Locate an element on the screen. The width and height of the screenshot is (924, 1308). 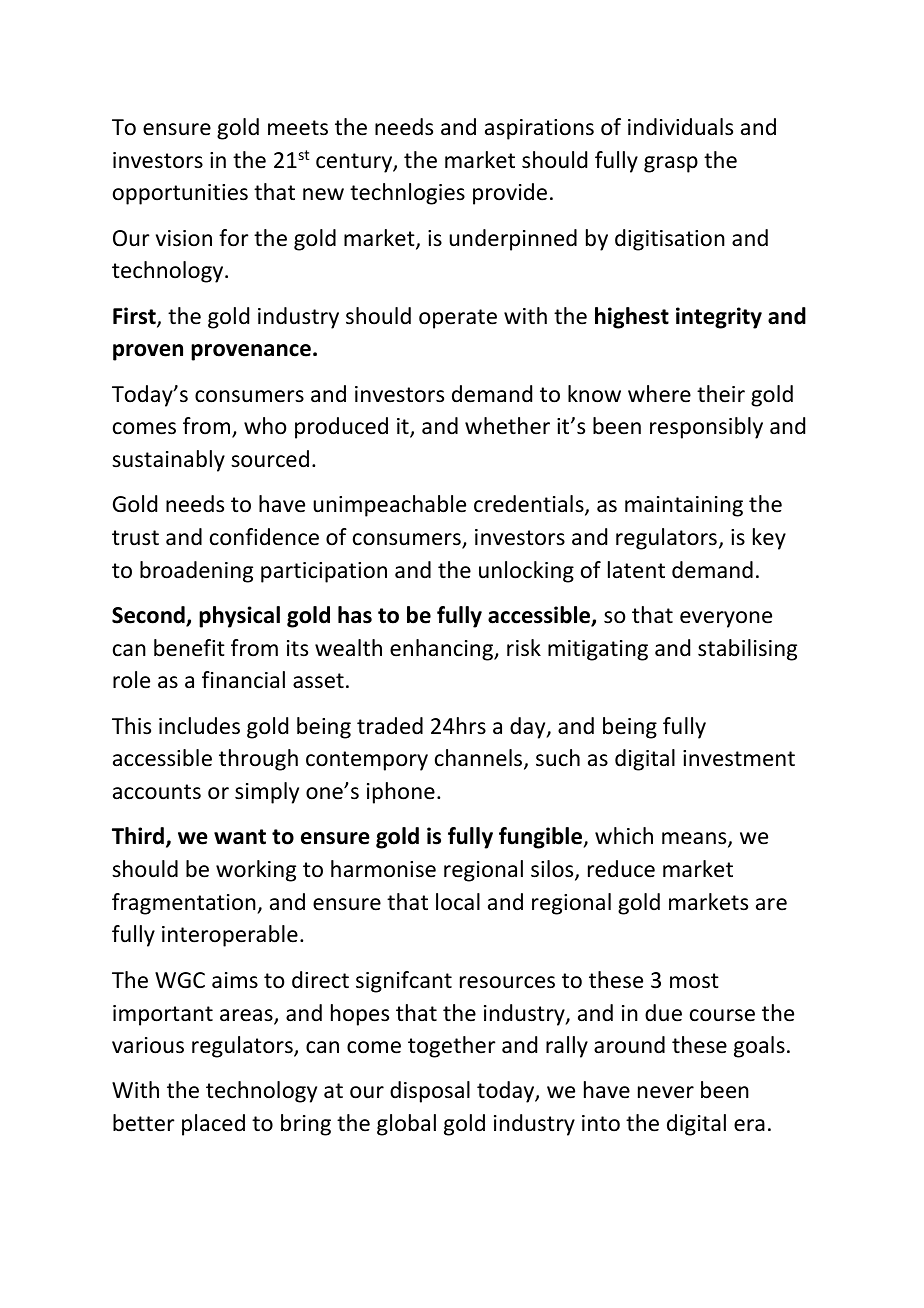
their is located at coordinates (721, 394).
